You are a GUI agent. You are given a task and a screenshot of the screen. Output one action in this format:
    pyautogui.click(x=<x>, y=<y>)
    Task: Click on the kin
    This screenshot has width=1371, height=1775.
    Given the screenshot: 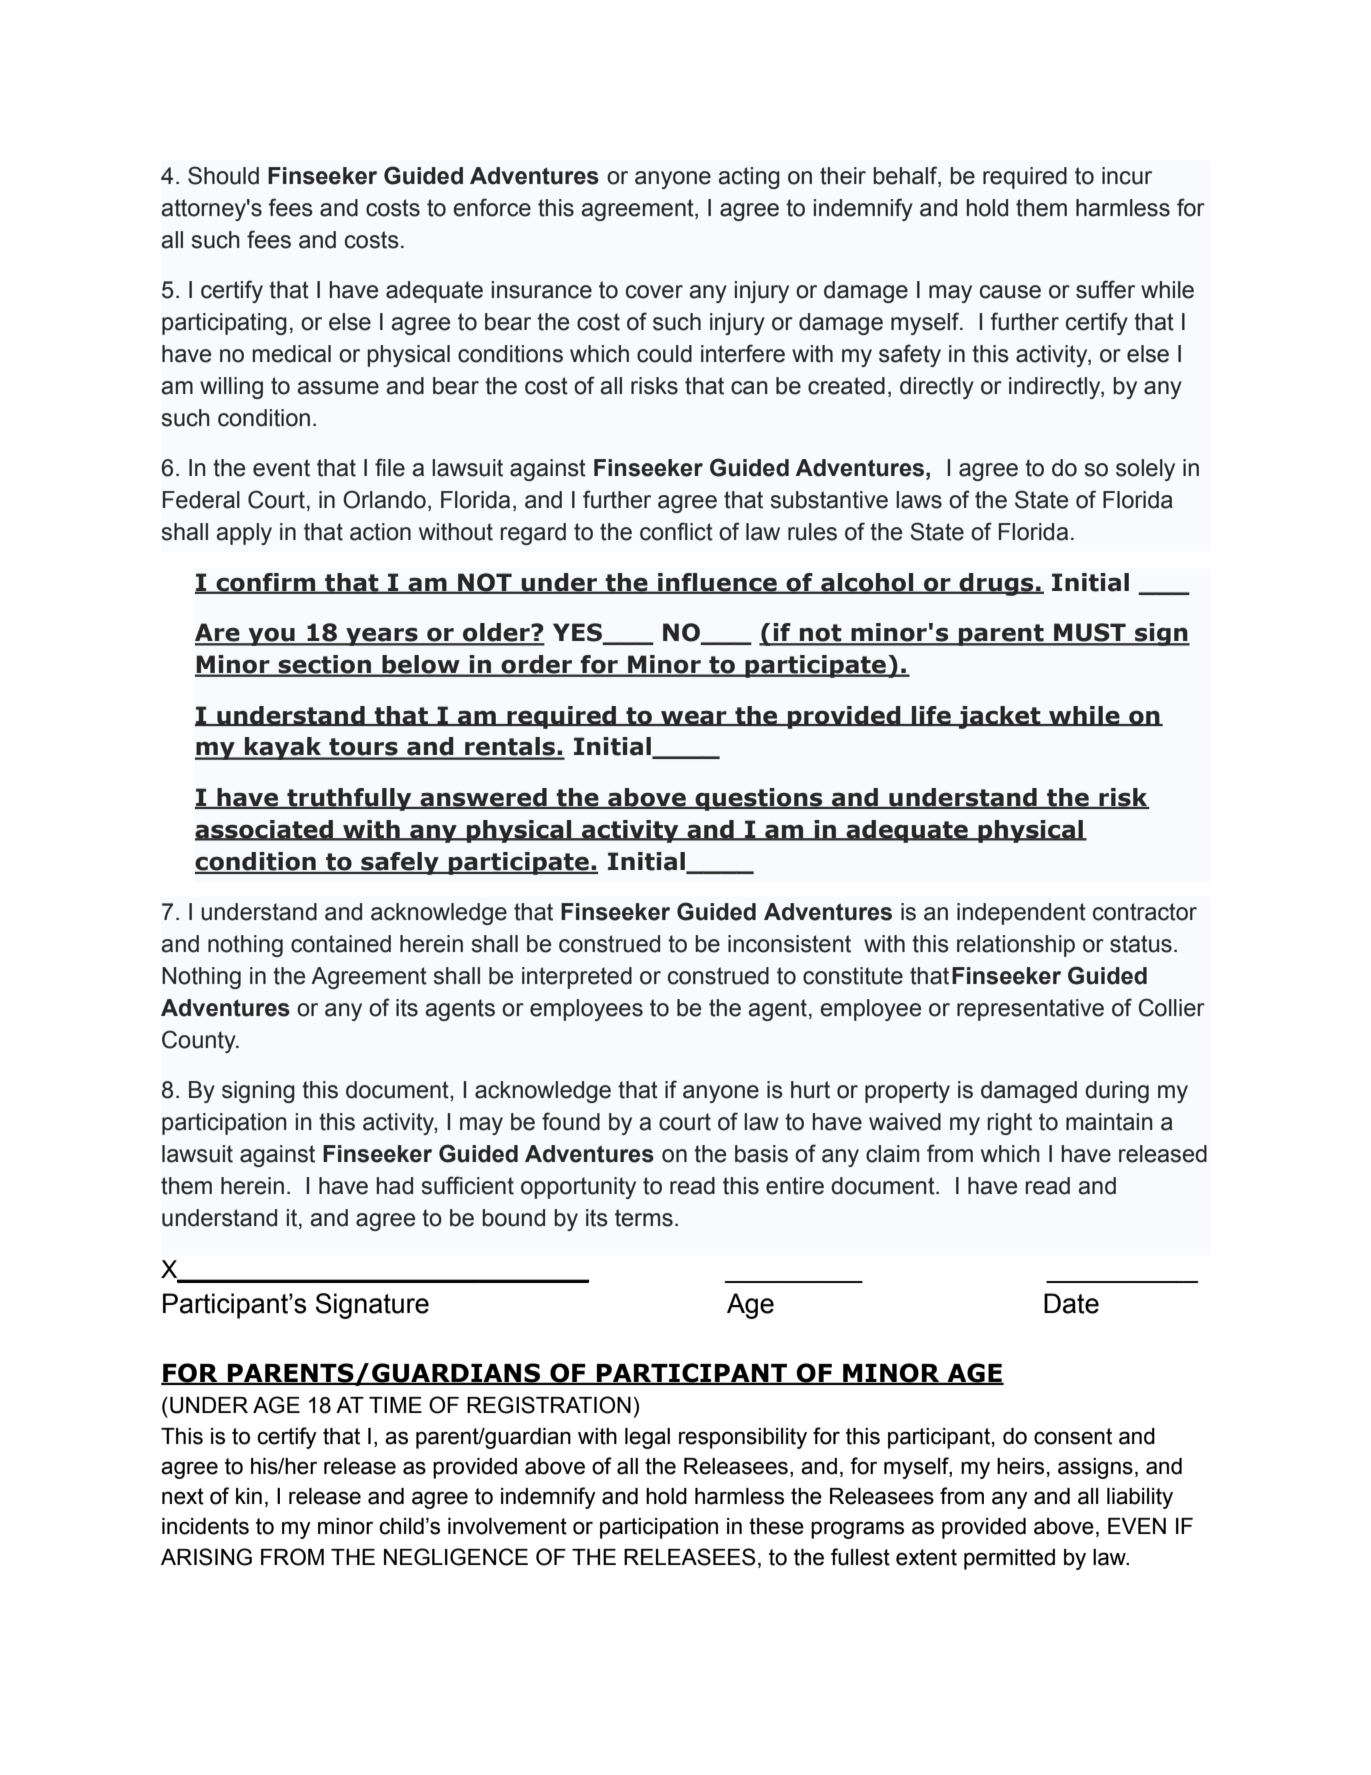 What is the action you would take?
    pyautogui.click(x=249, y=1496)
